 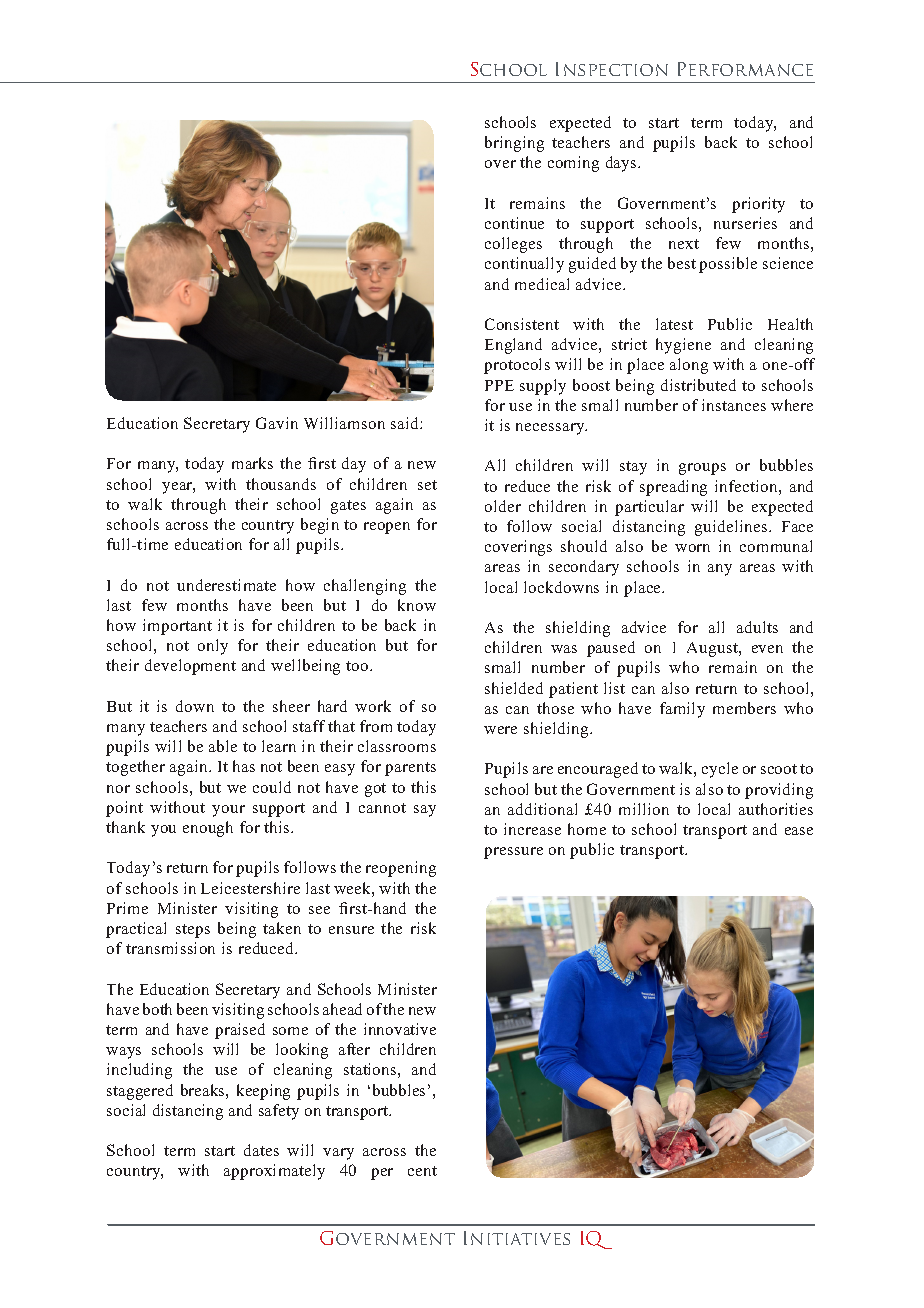 What do you see at coordinates (573, 164) in the image?
I see `coming` at bounding box center [573, 164].
